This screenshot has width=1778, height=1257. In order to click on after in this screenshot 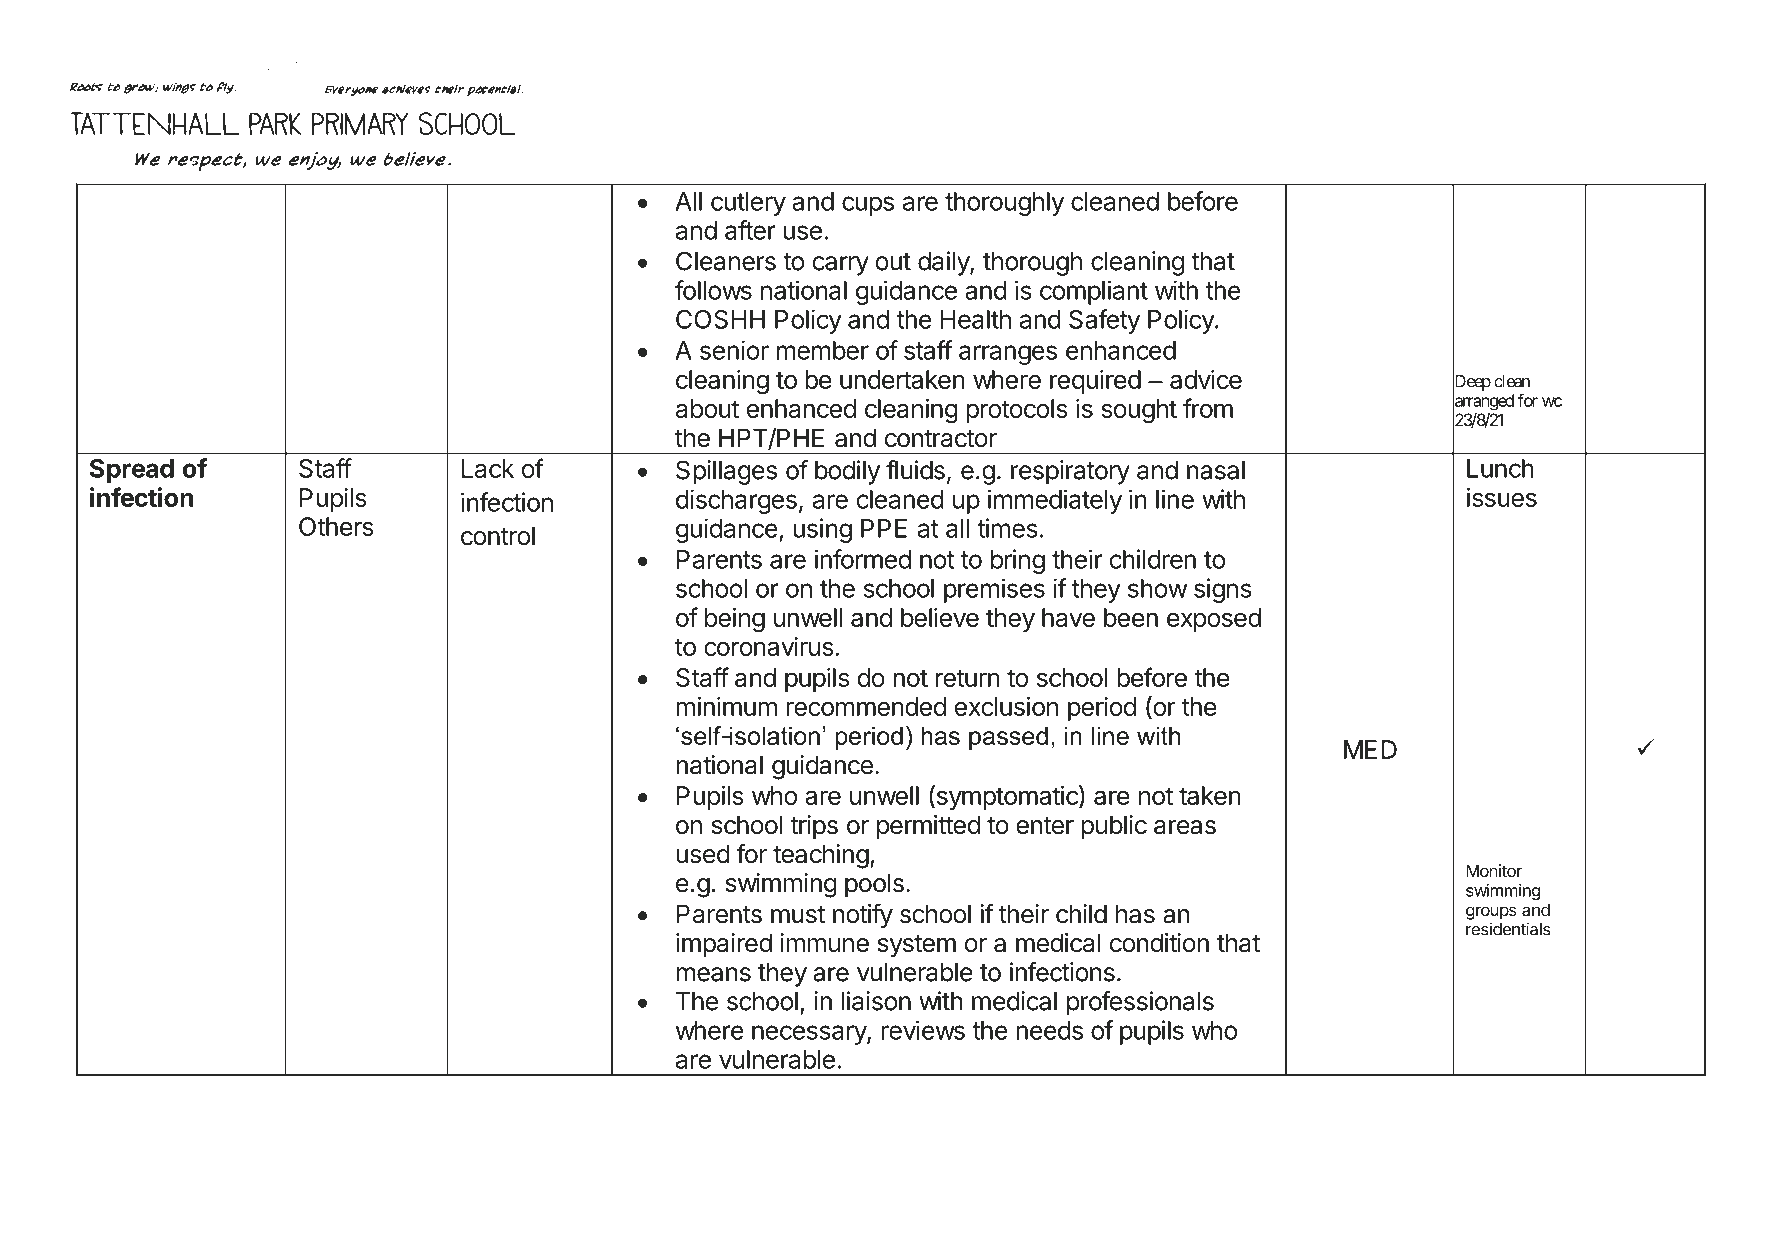, I will do `click(750, 230)`.
